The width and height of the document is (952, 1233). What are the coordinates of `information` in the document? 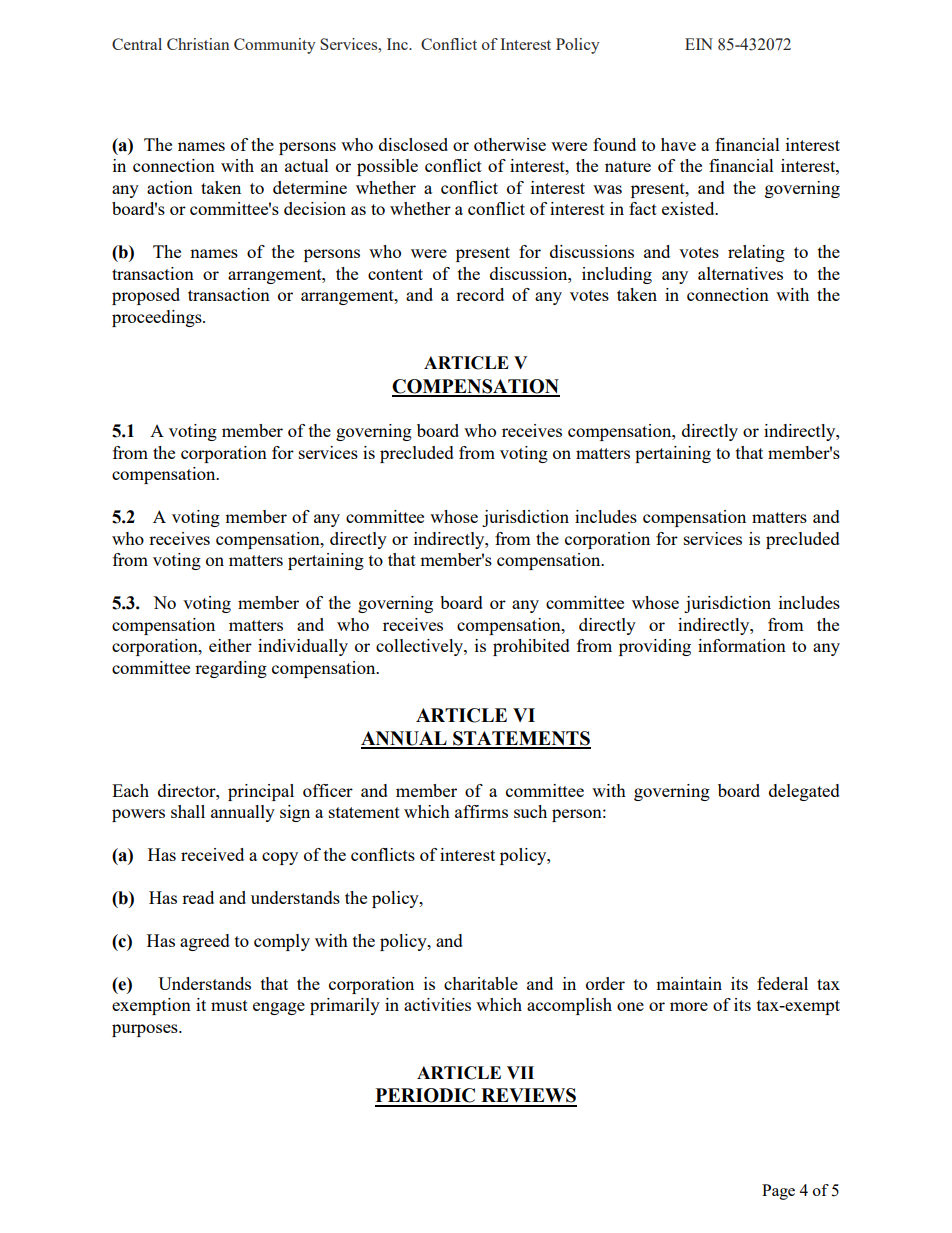 It's located at (742, 645).
